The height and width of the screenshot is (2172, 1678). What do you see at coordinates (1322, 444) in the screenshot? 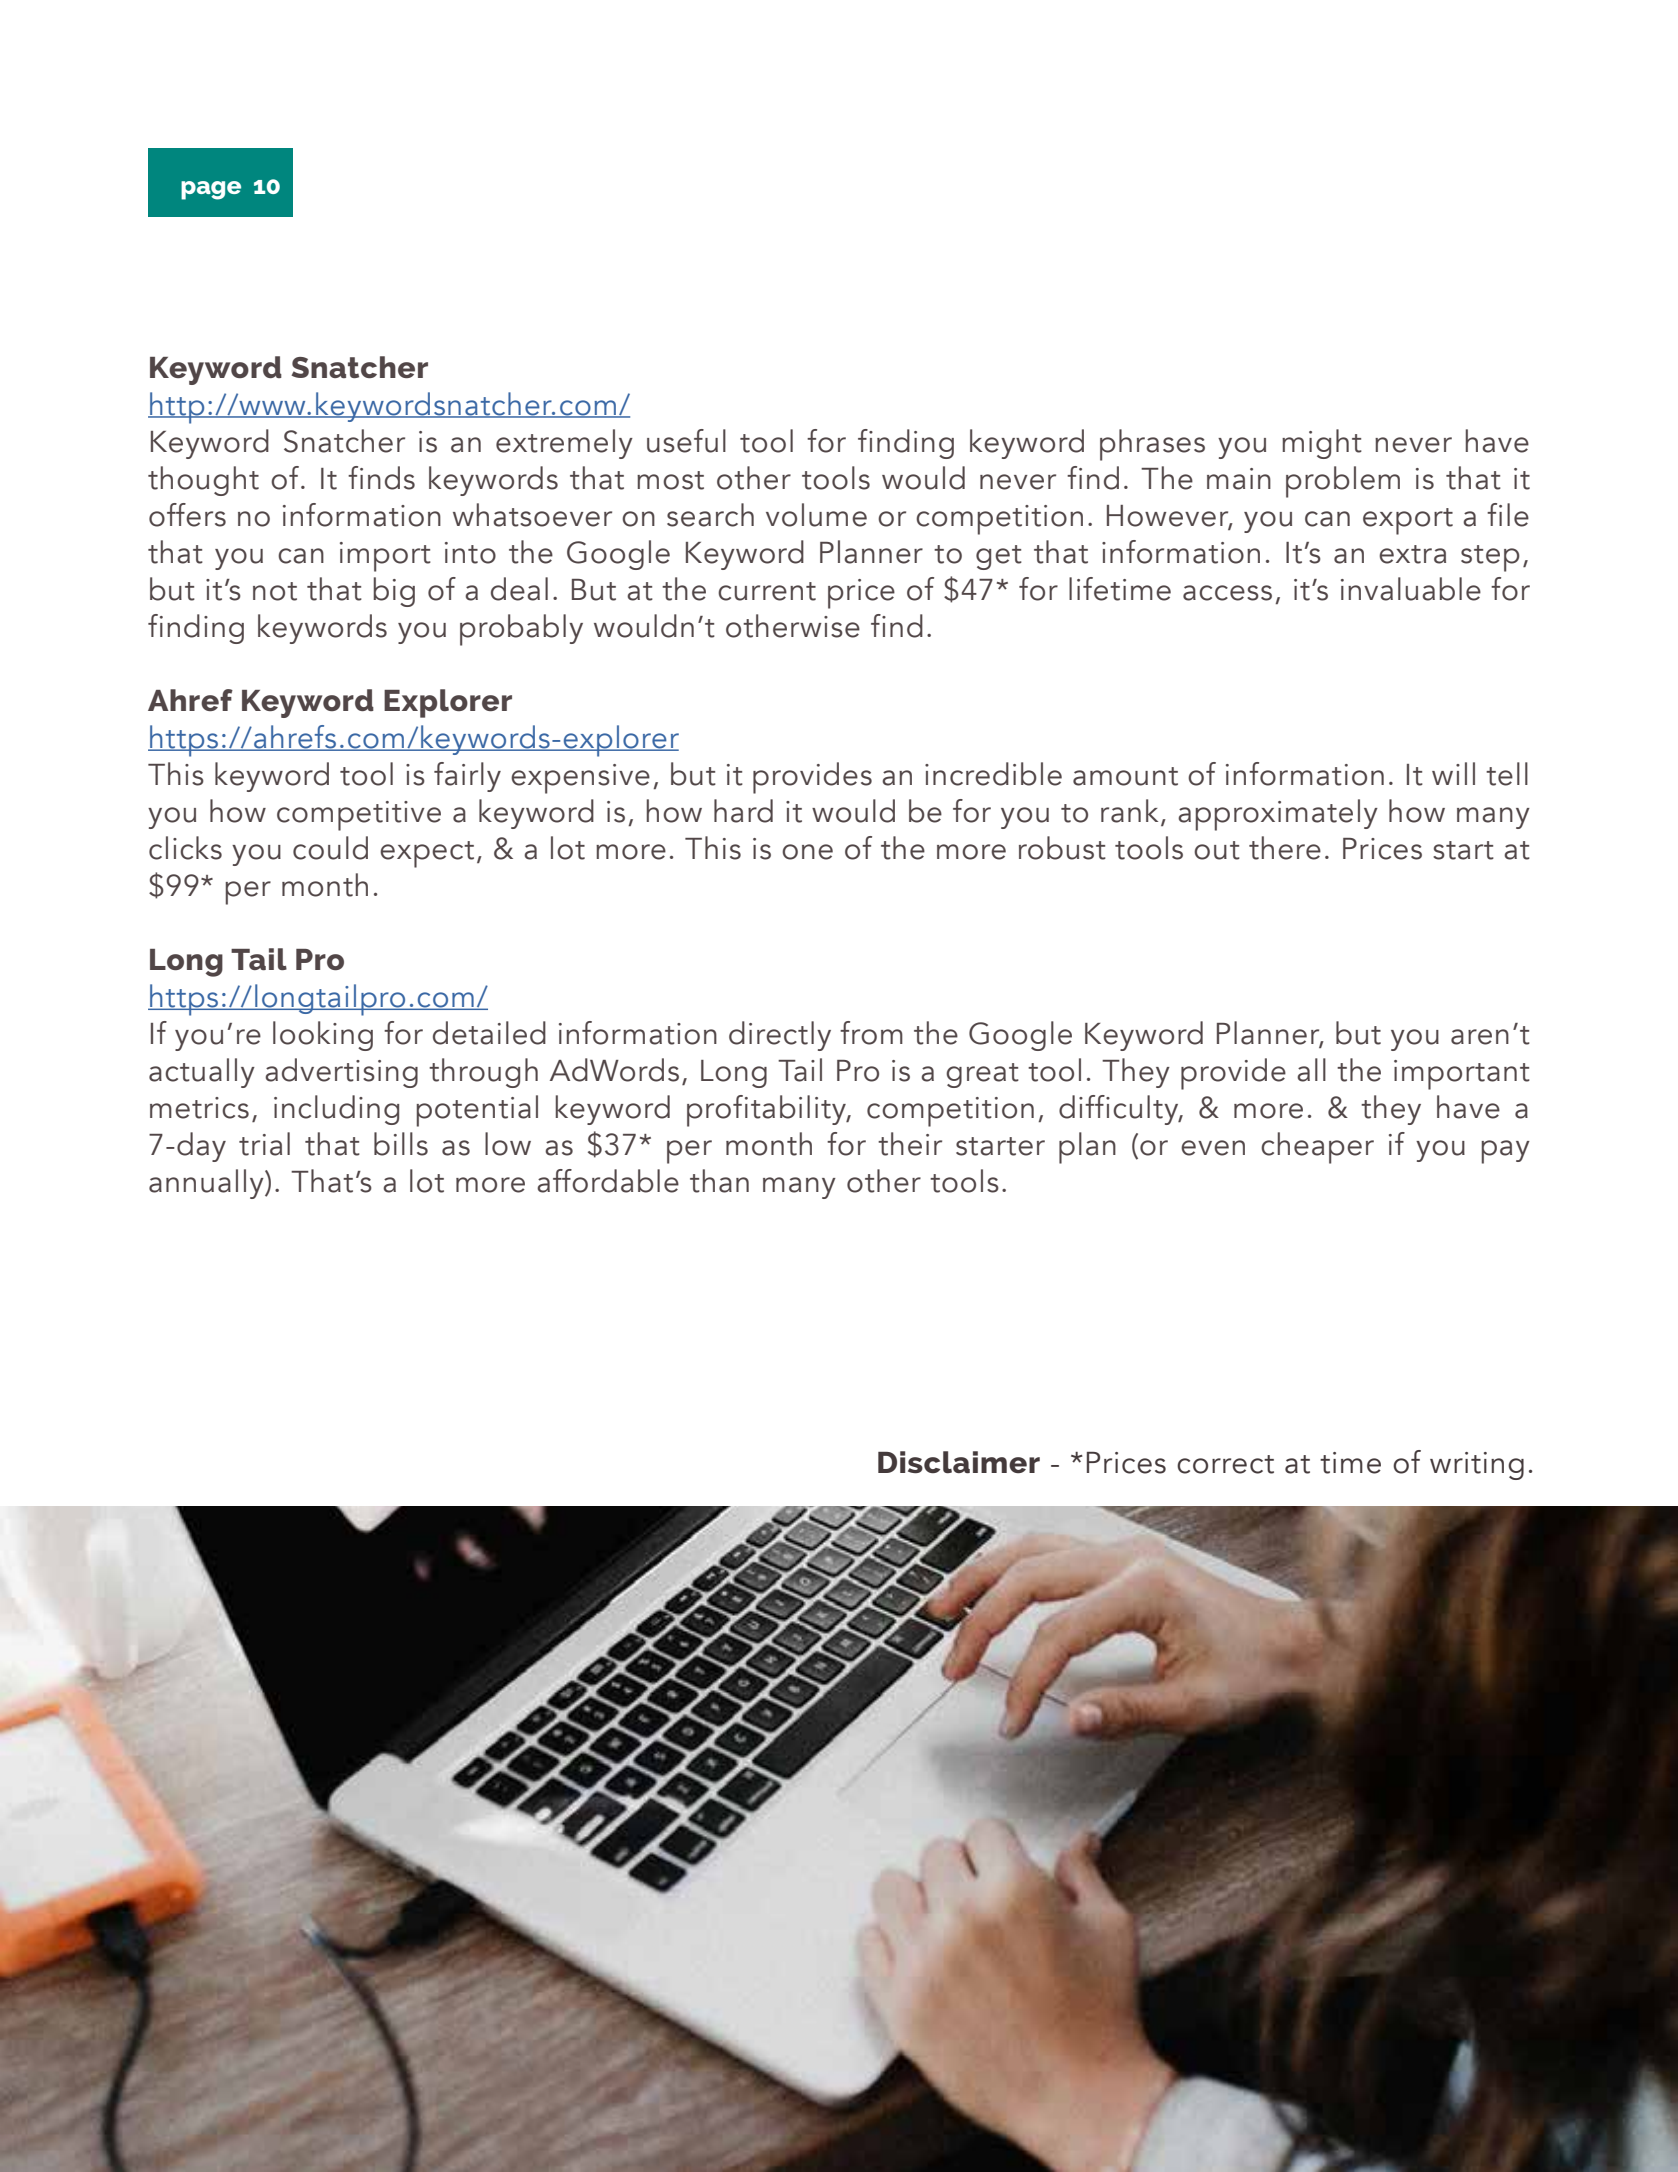
I see `might` at bounding box center [1322, 444].
